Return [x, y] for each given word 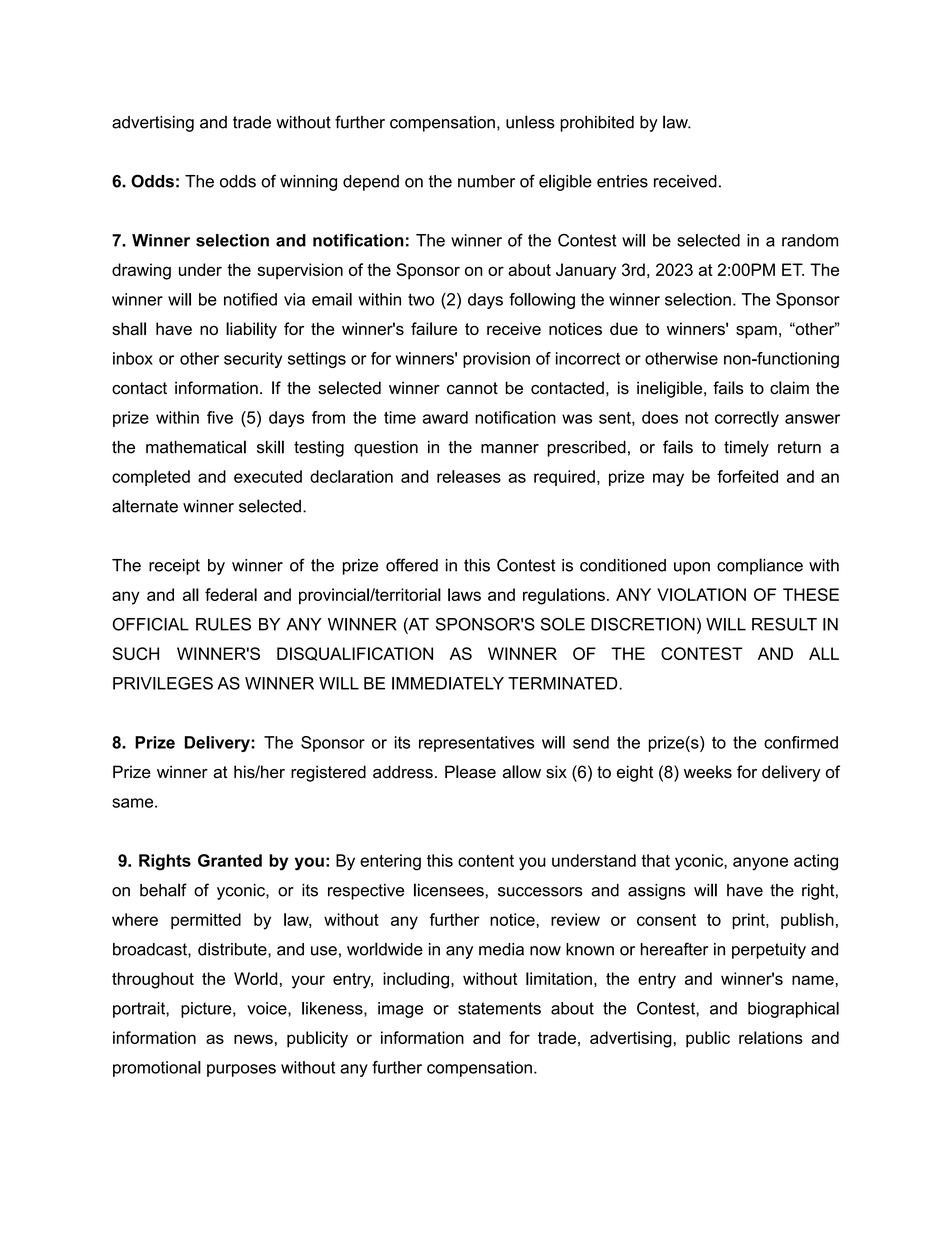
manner [510, 449]
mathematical [196, 447]
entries [622, 181]
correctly [747, 419]
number [486, 181]
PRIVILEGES [163, 683]
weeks [708, 772]
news [253, 1039]
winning [308, 183]
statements [499, 1008]
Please [470, 772]
